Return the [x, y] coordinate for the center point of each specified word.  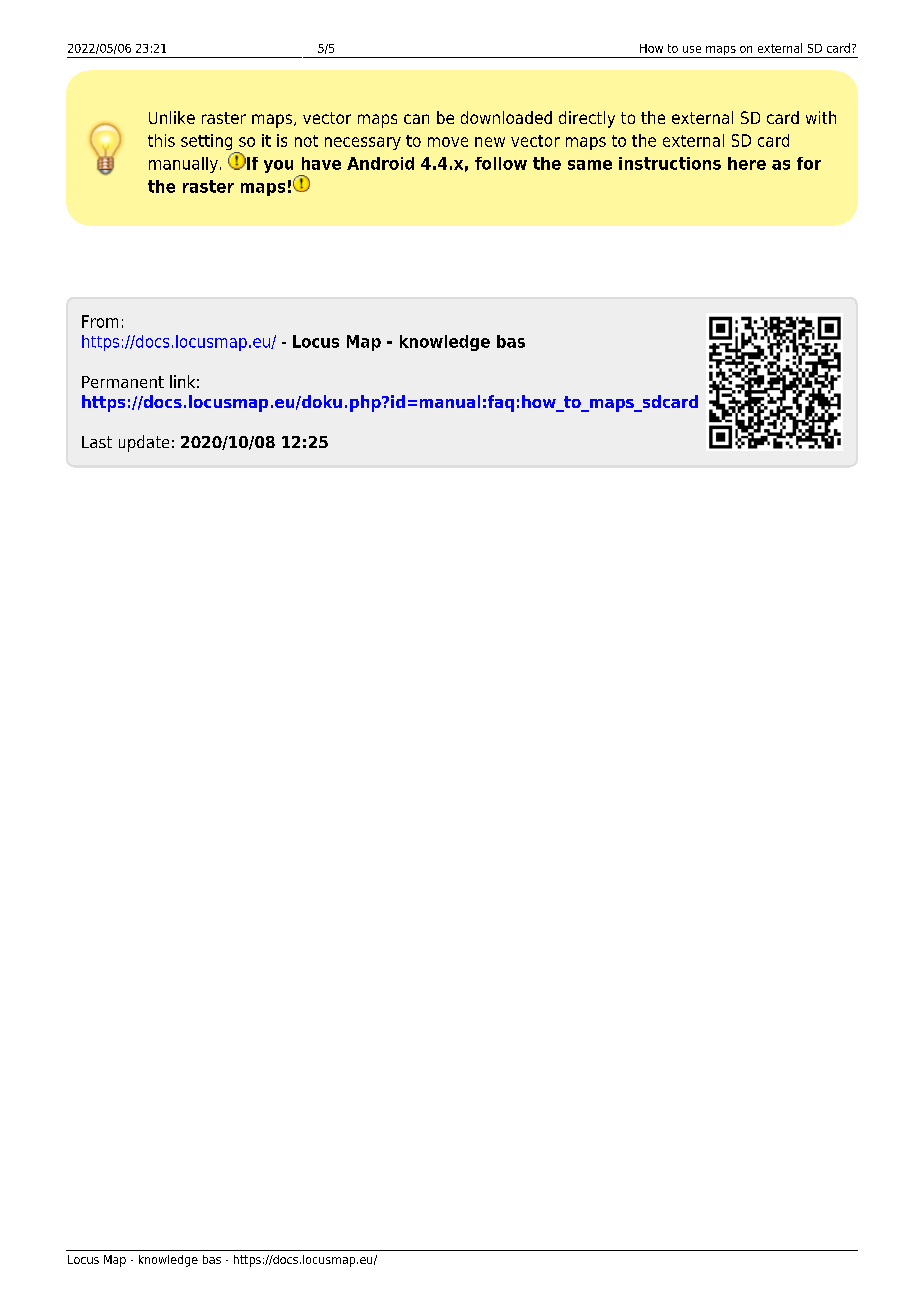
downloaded [506, 117]
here [747, 163]
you [278, 166]
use [692, 49]
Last [97, 442]
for [809, 163]
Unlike [172, 117]
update [144, 443]
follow [501, 163]
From [100, 321]
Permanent [123, 382]
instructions [670, 163]
